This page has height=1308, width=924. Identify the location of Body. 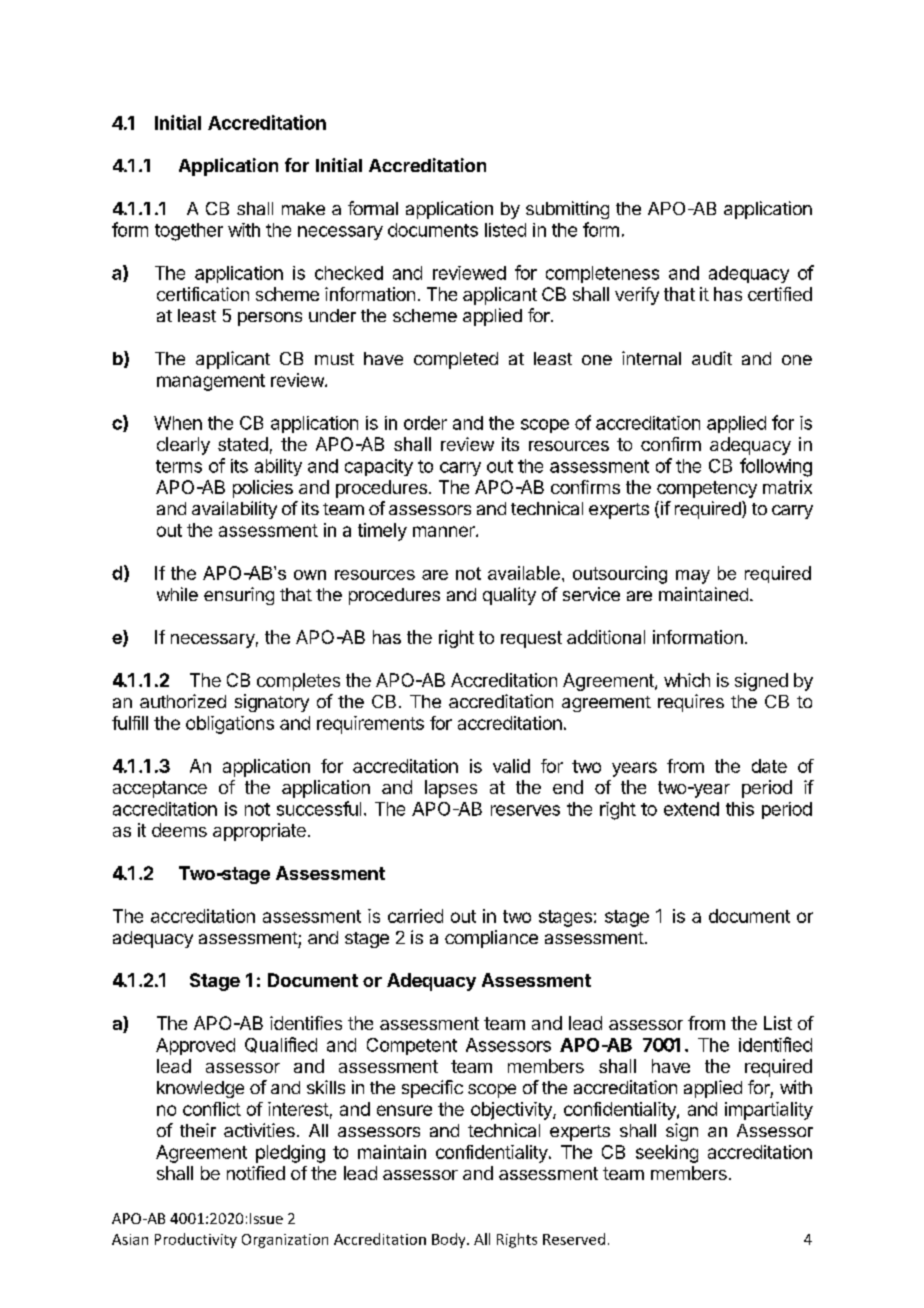
(450, 1240).
